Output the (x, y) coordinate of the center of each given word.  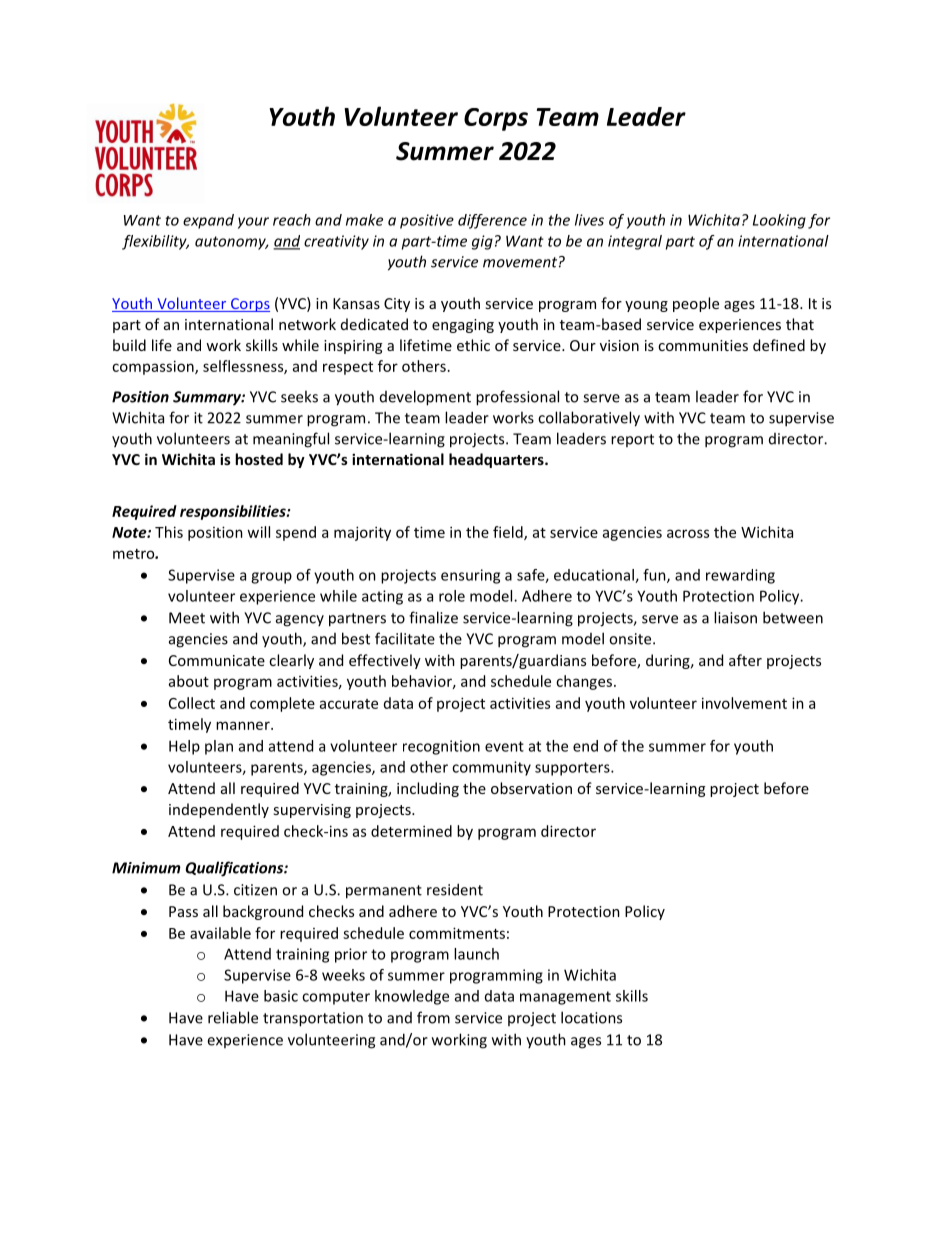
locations (591, 1017)
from (433, 1017)
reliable (233, 1017)
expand (208, 221)
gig (482, 242)
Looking (779, 221)
